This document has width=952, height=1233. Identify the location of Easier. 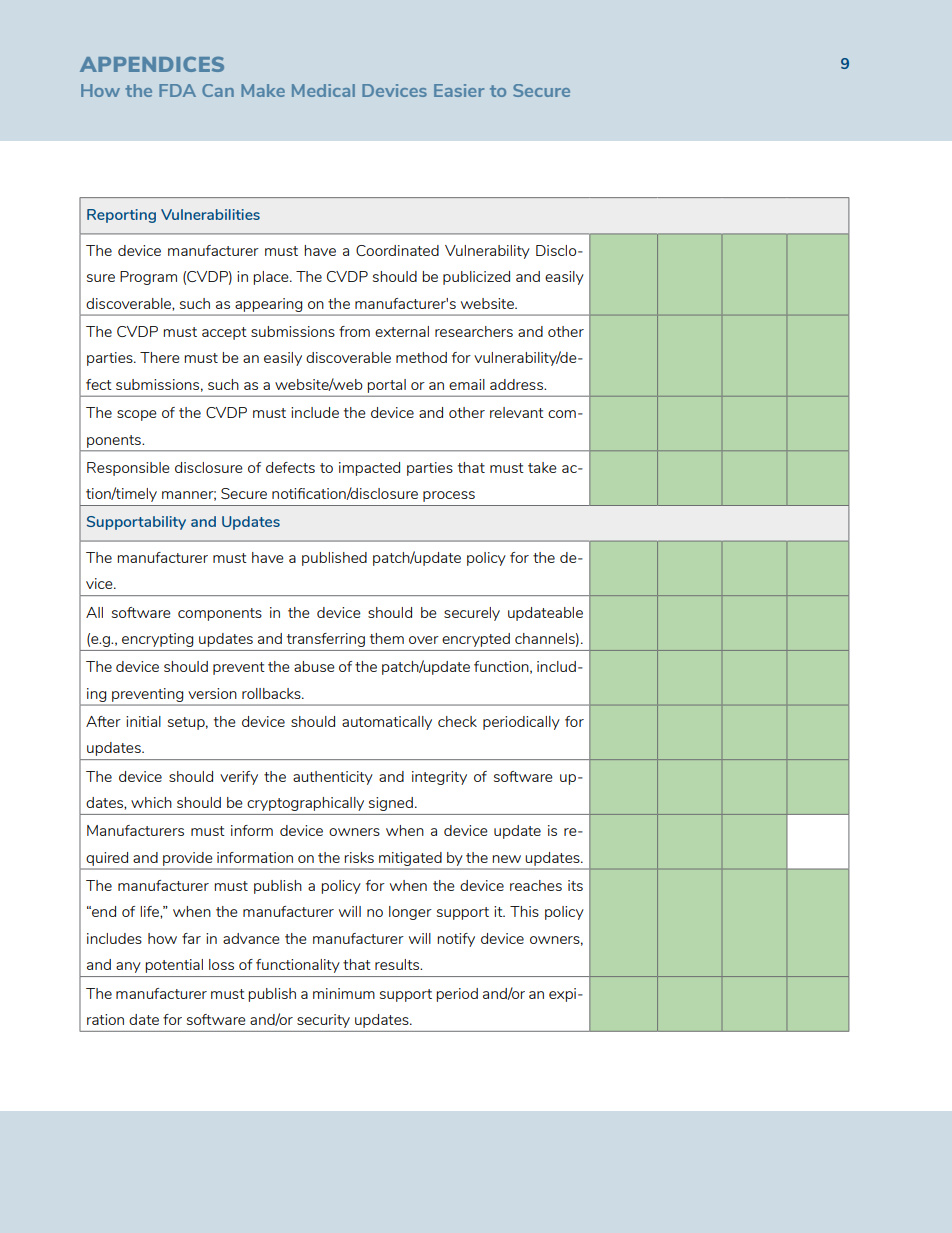
(459, 90).
